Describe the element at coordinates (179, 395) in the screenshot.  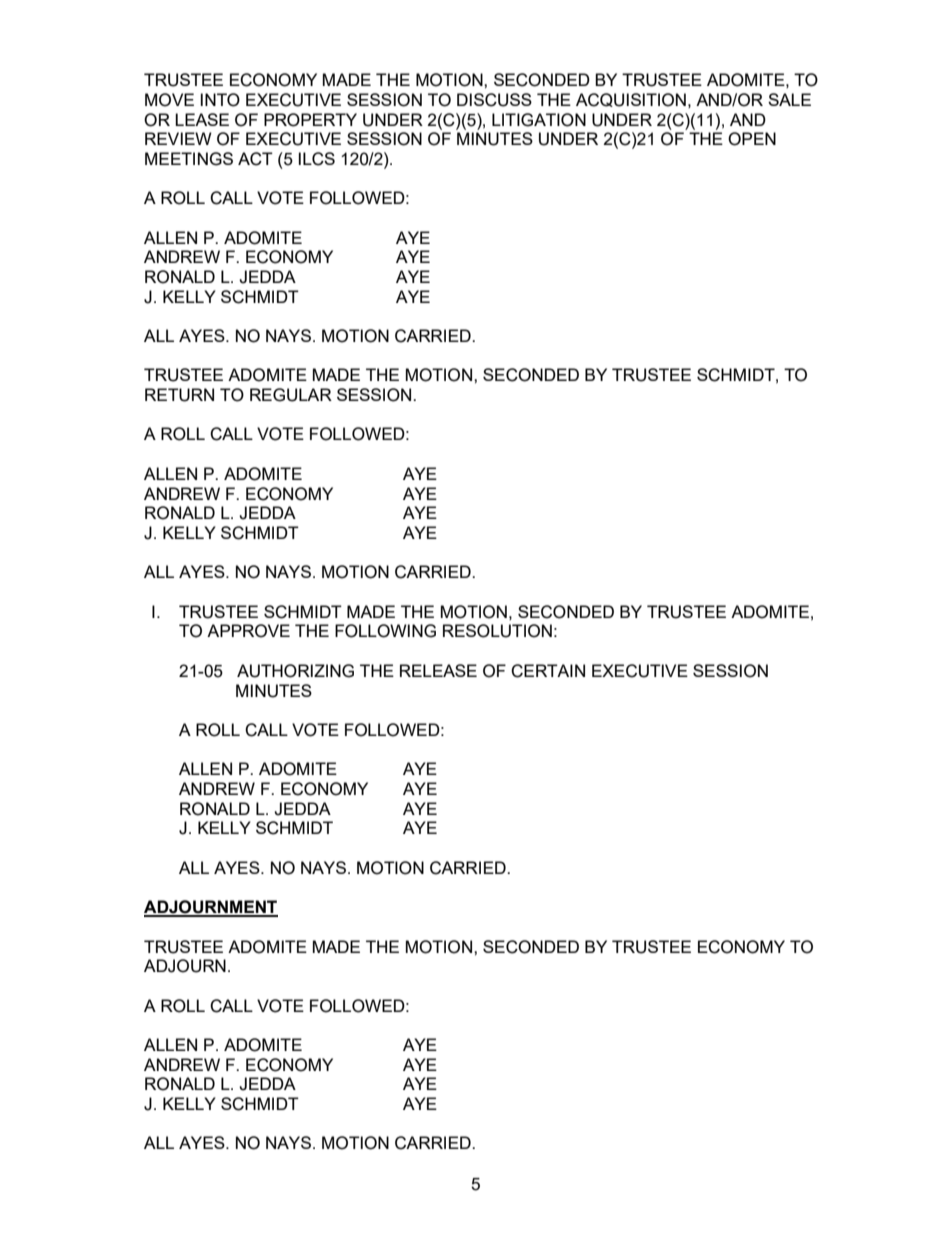
I see `RETURN` at that location.
